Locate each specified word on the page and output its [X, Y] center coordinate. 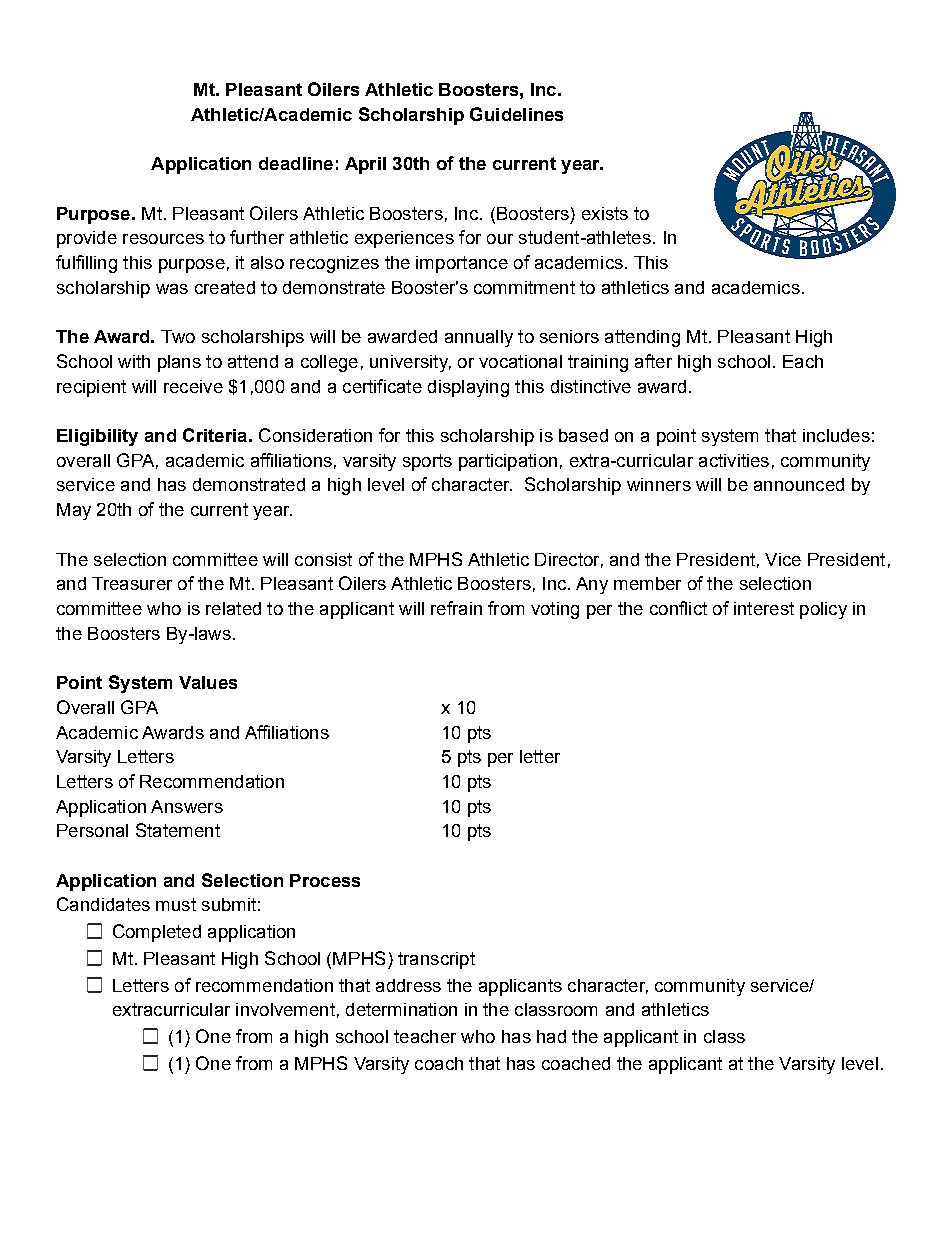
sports [427, 462]
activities [734, 460]
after [653, 361]
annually [479, 338]
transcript [436, 960]
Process [325, 880]
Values [208, 682]
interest [764, 608]
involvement [285, 1009]
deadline [296, 163]
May [74, 511]
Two [178, 336]
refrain [456, 608]
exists [605, 213]
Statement [178, 830]
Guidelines [516, 114]
